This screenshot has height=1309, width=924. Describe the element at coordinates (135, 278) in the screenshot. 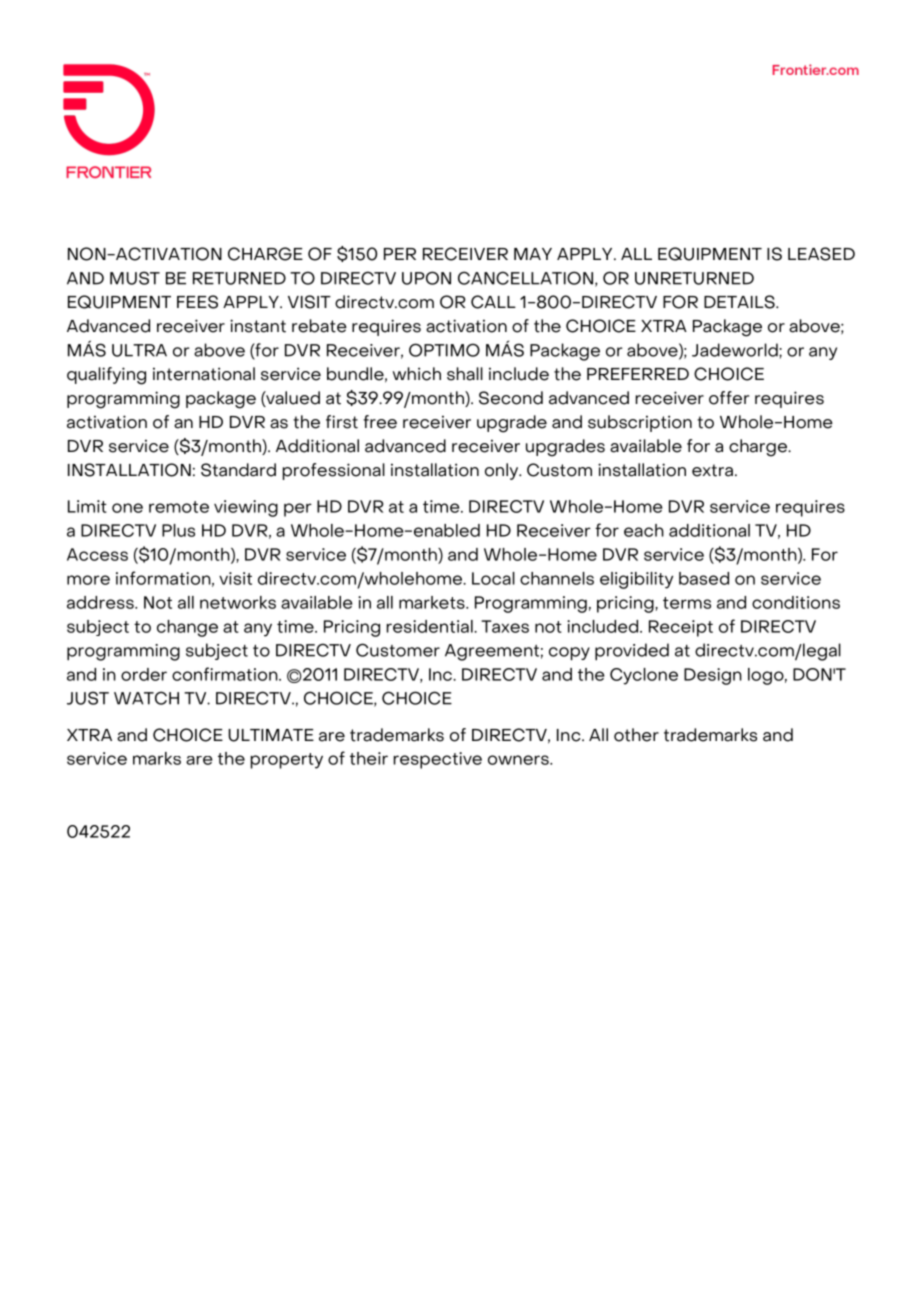

I see `MUST` at that location.
